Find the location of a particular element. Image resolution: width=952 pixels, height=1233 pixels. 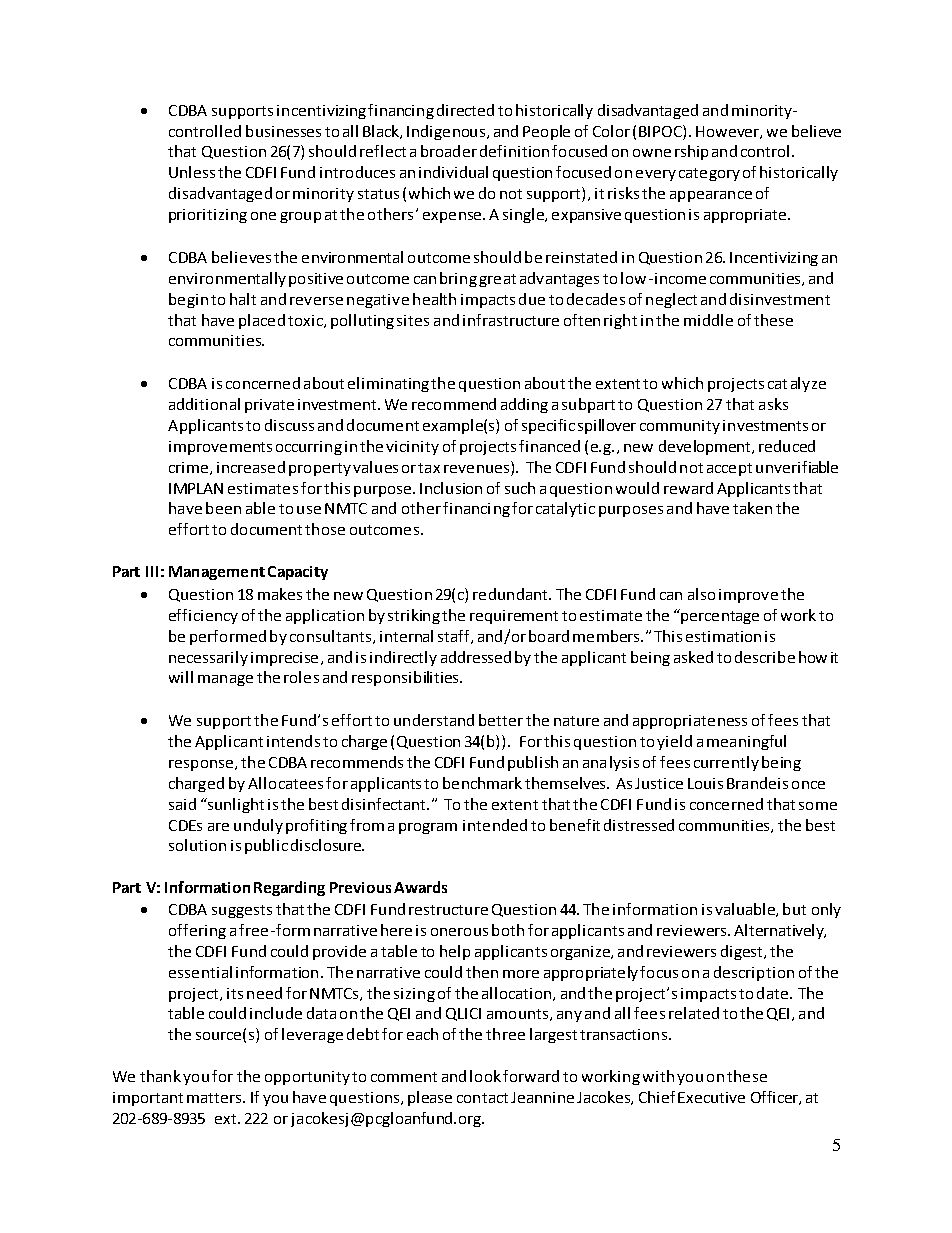

revenues is located at coordinates (478, 470).
